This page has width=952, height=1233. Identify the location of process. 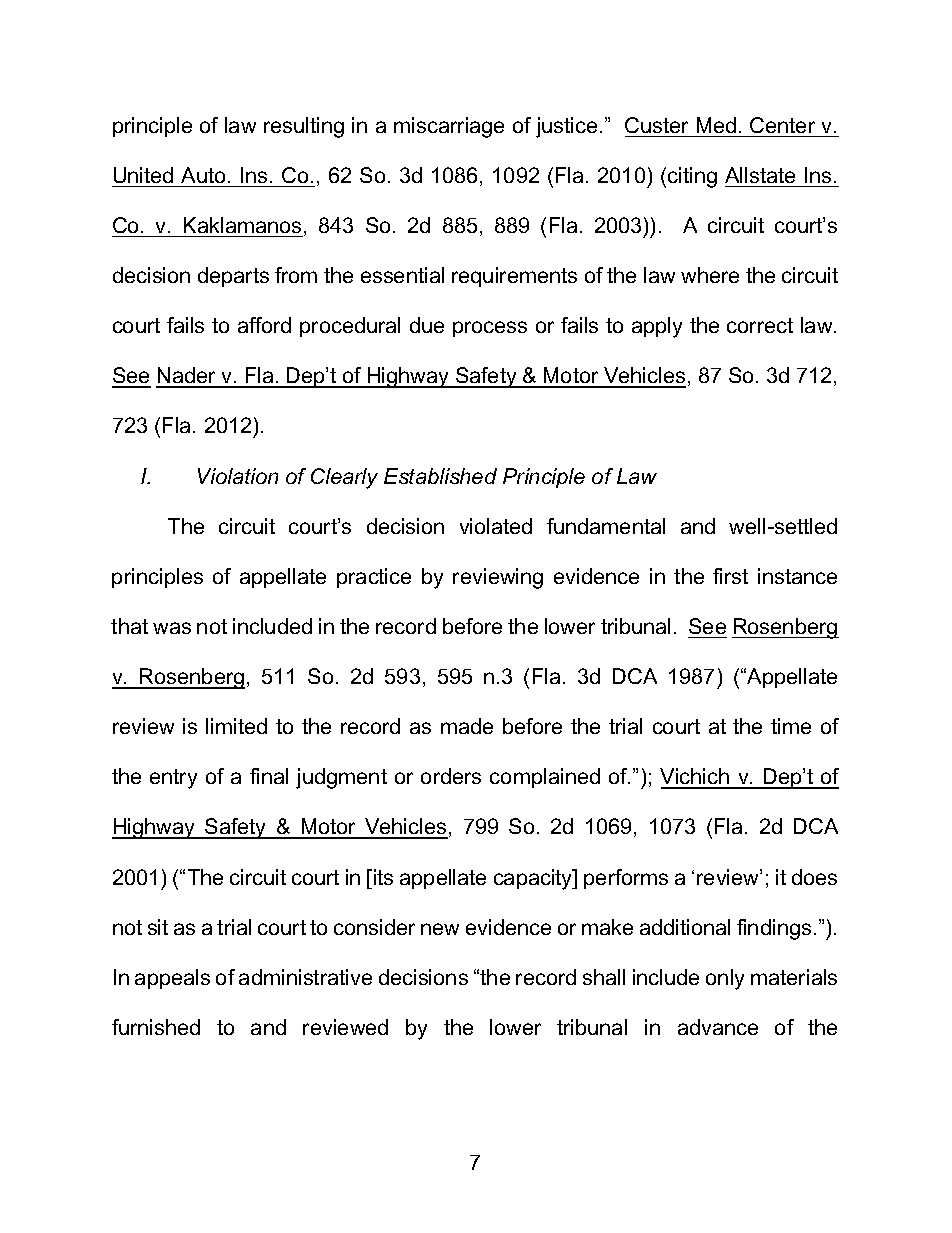
(490, 329).
